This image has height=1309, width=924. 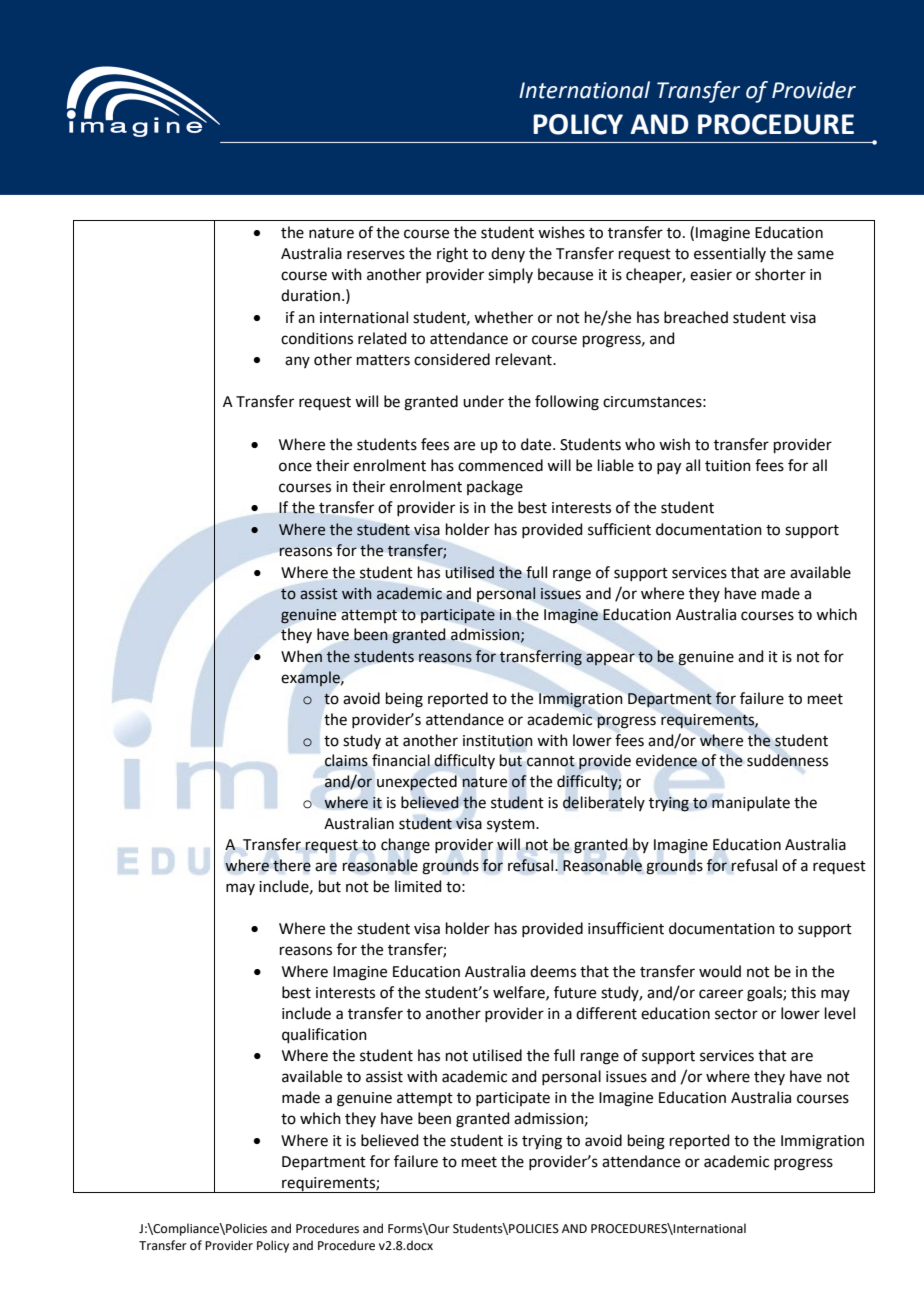 I want to click on reserves, so click(x=376, y=255).
